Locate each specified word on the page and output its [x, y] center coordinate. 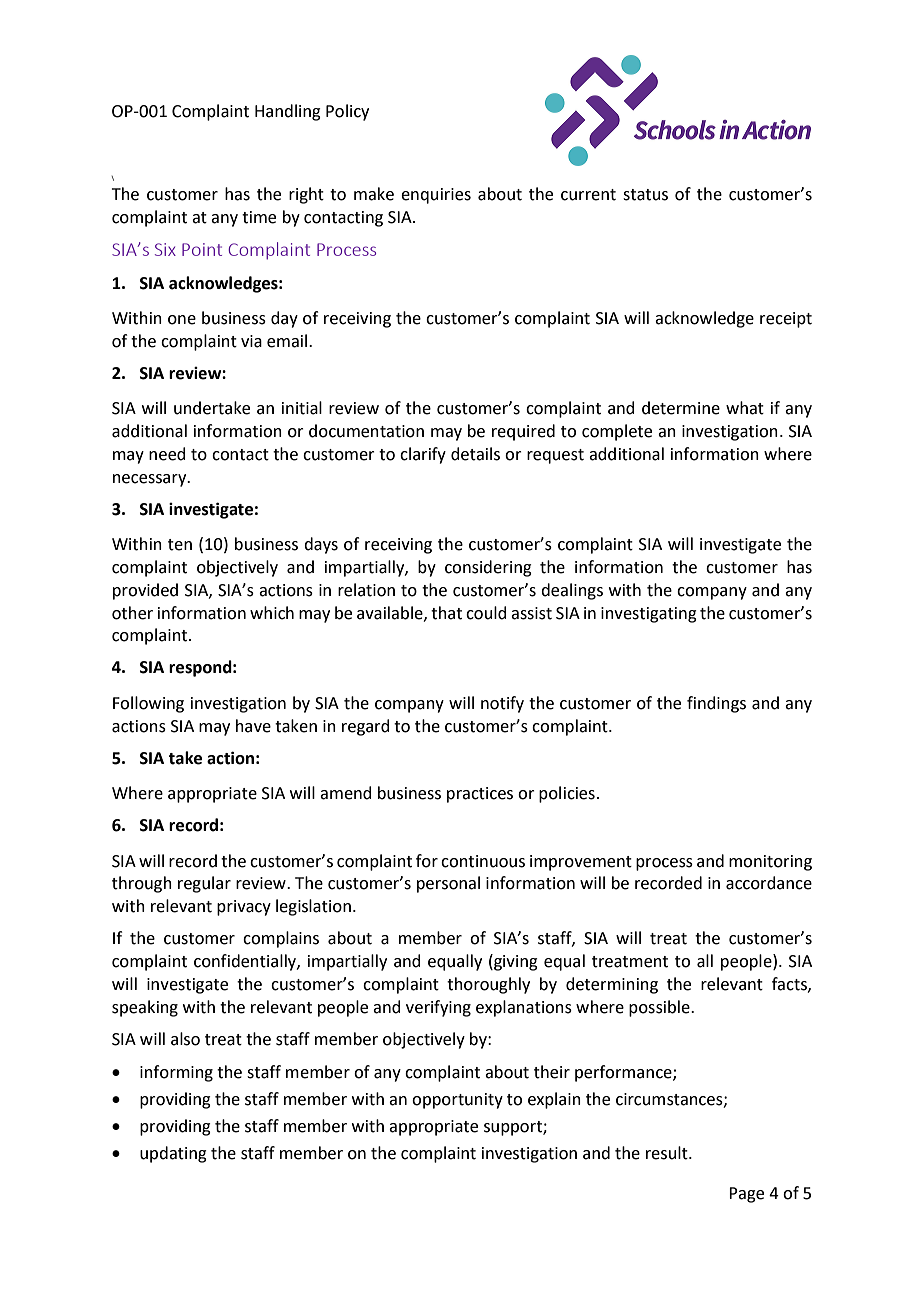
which [272, 613]
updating [173, 1154]
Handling [288, 112]
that [446, 613]
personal [448, 884]
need [167, 454]
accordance [769, 883]
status [645, 195]
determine [681, 408]
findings [716, 704]
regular [204, 884]
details [475, 454]
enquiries [436, 196]
